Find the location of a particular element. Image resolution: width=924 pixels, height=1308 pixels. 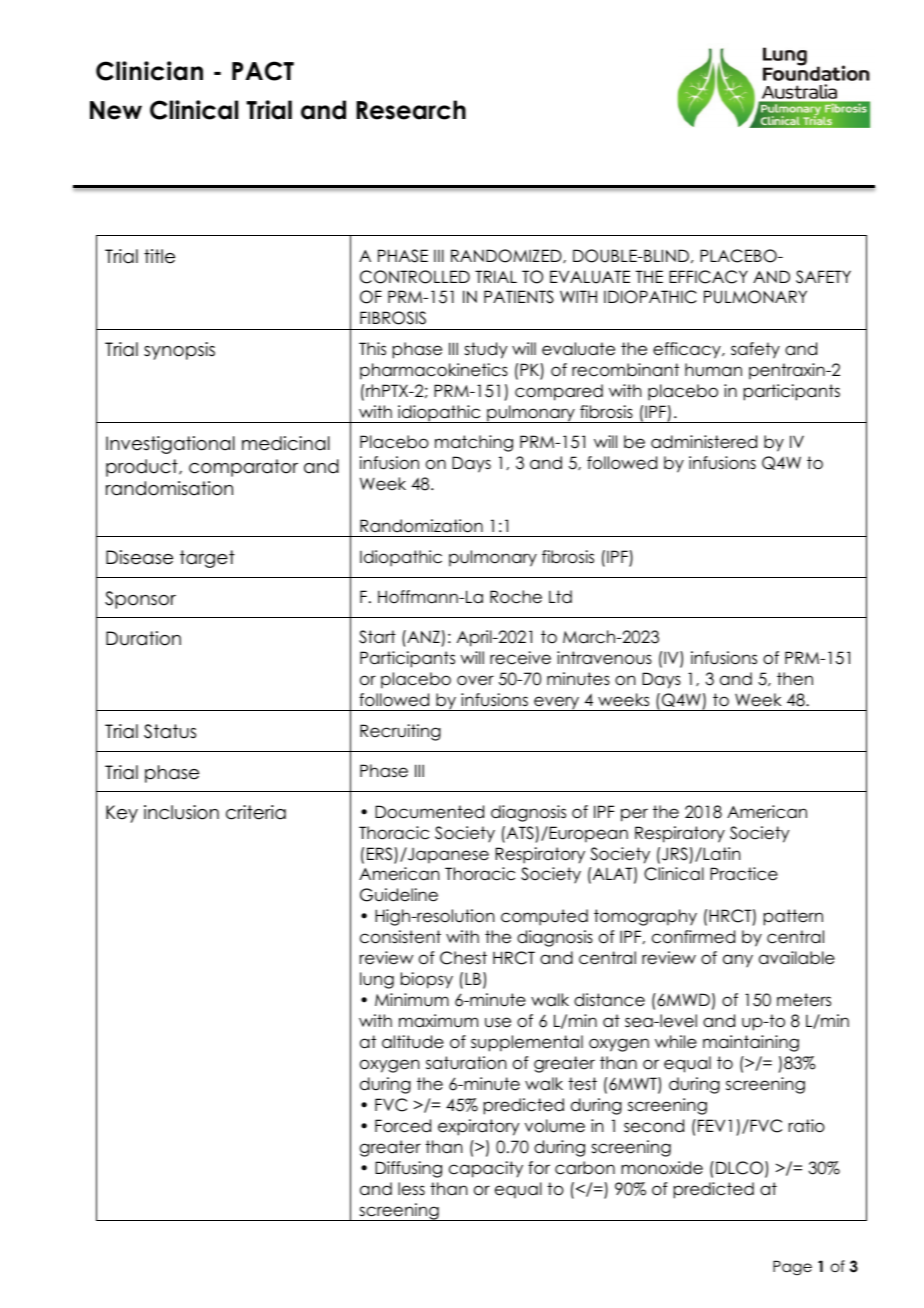

Clinician is located at coordinates (149, 71).
